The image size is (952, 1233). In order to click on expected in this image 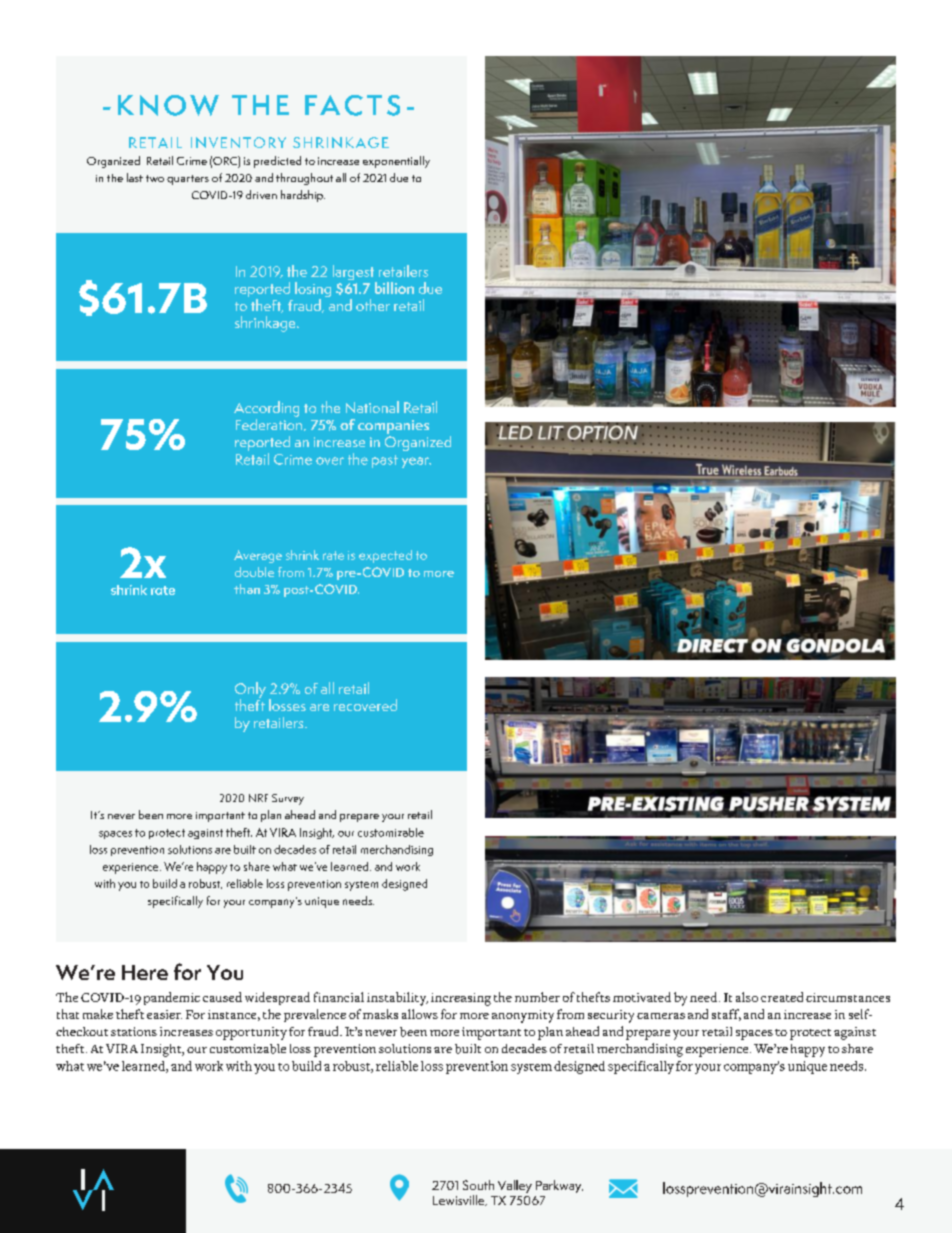, I will do `click(385, 556)`.
